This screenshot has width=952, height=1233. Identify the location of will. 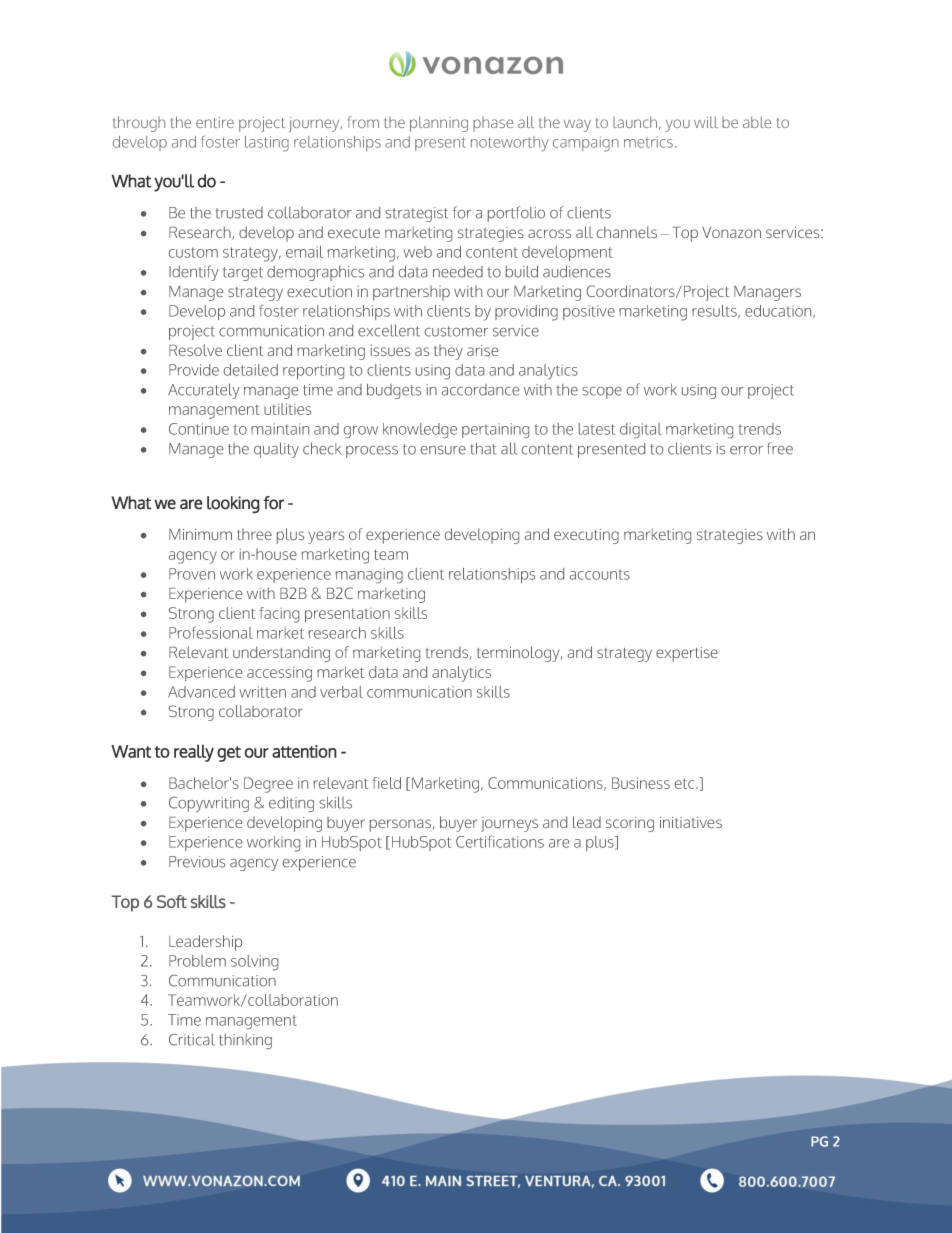
(706, 122).
